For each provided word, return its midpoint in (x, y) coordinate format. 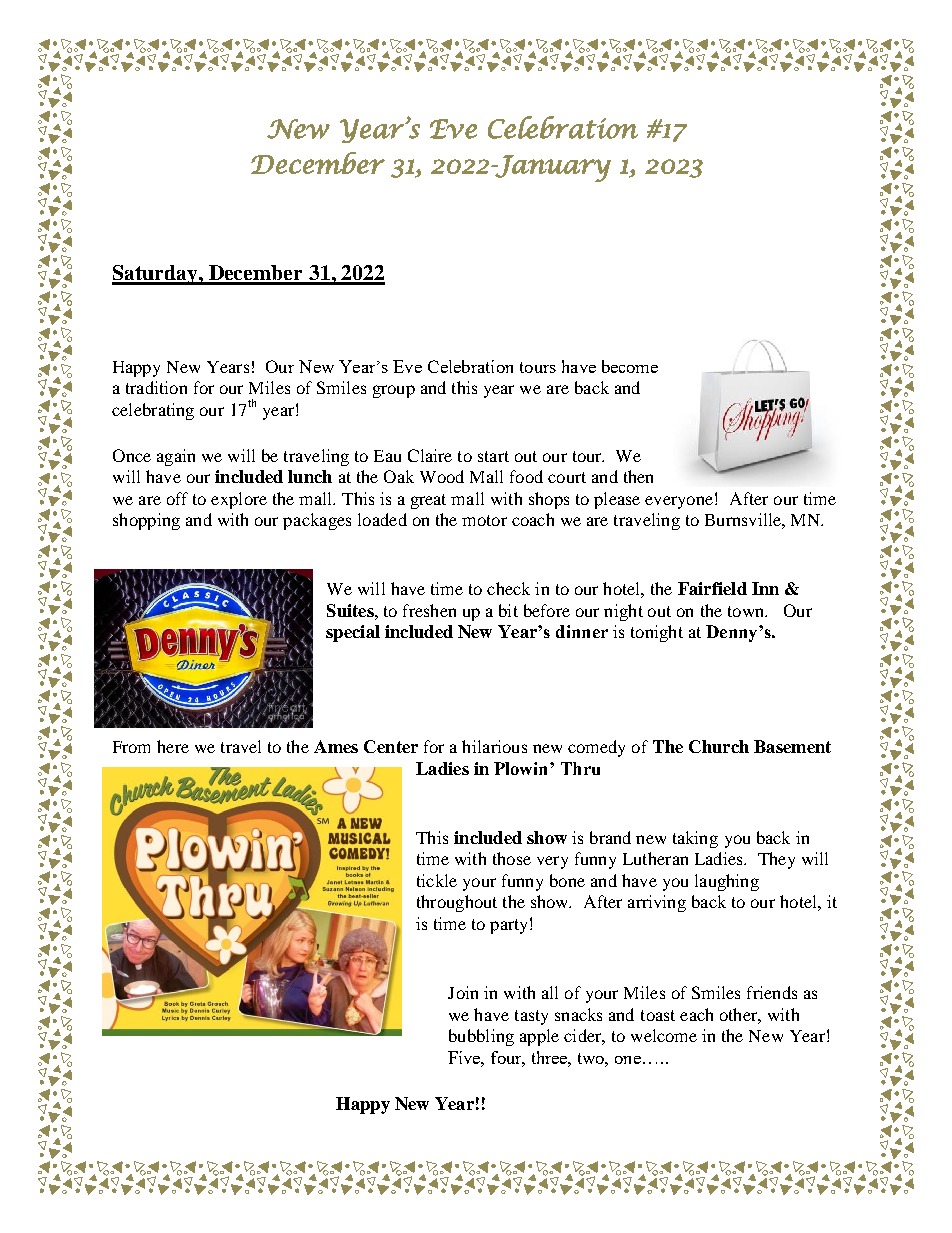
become (630, 366)
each (696, 1014)
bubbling (481, 1037)
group (394, 391)
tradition (156, 387)
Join (463, 992)
